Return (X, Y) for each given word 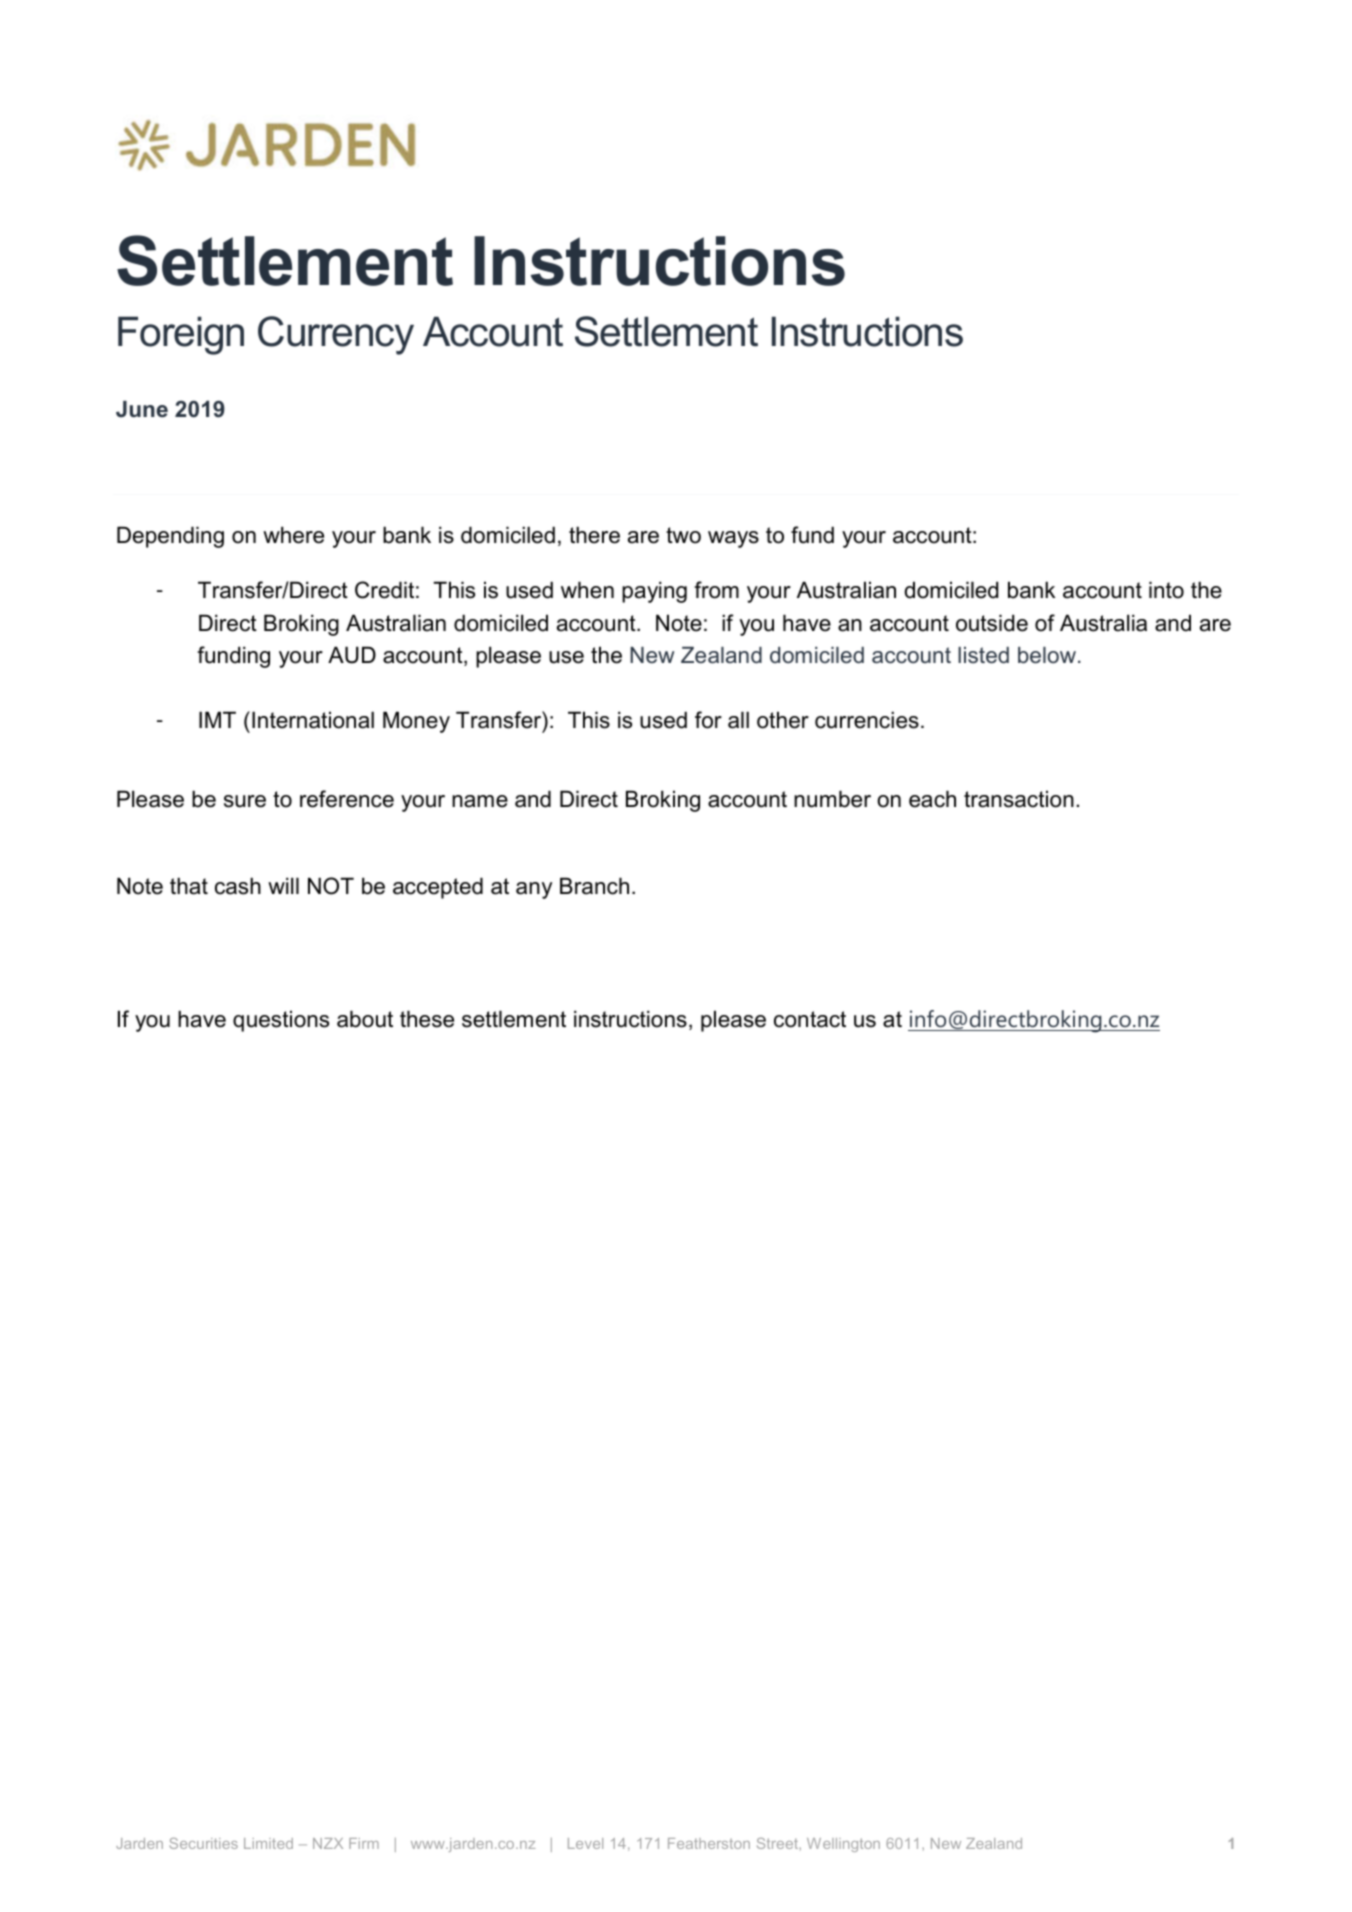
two (683, 535)
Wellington (843, 1845)
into (1166, 590)
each (932, 799)
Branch (594, 886)
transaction (1019, 799)
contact (810, 1019)
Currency (336, 335)
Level (585, 1843)
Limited (268, 1843)
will (283, 885)
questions (281, 1021)
